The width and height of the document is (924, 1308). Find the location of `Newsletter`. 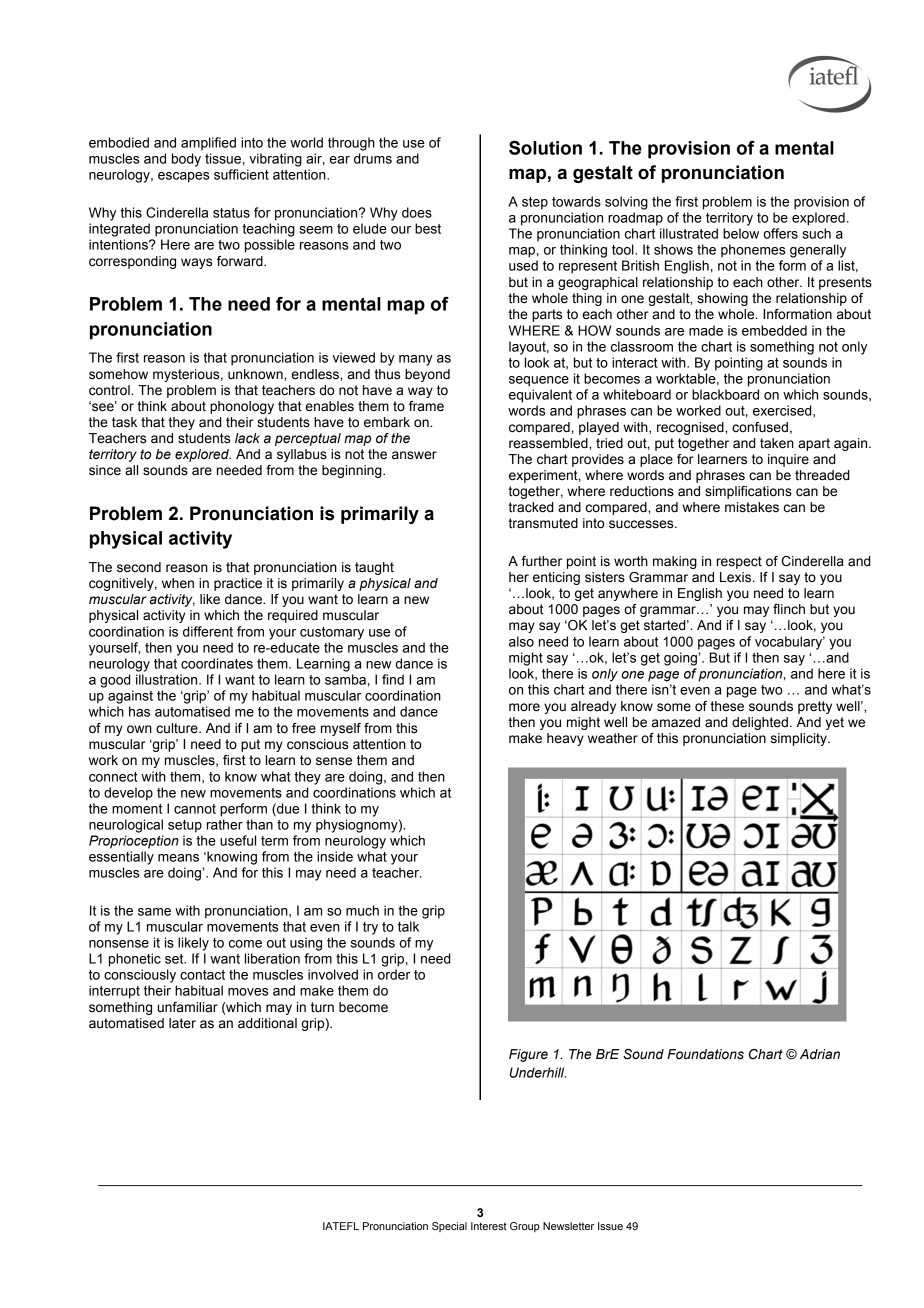

Newsletter is located at coordinates (568, 1226).
